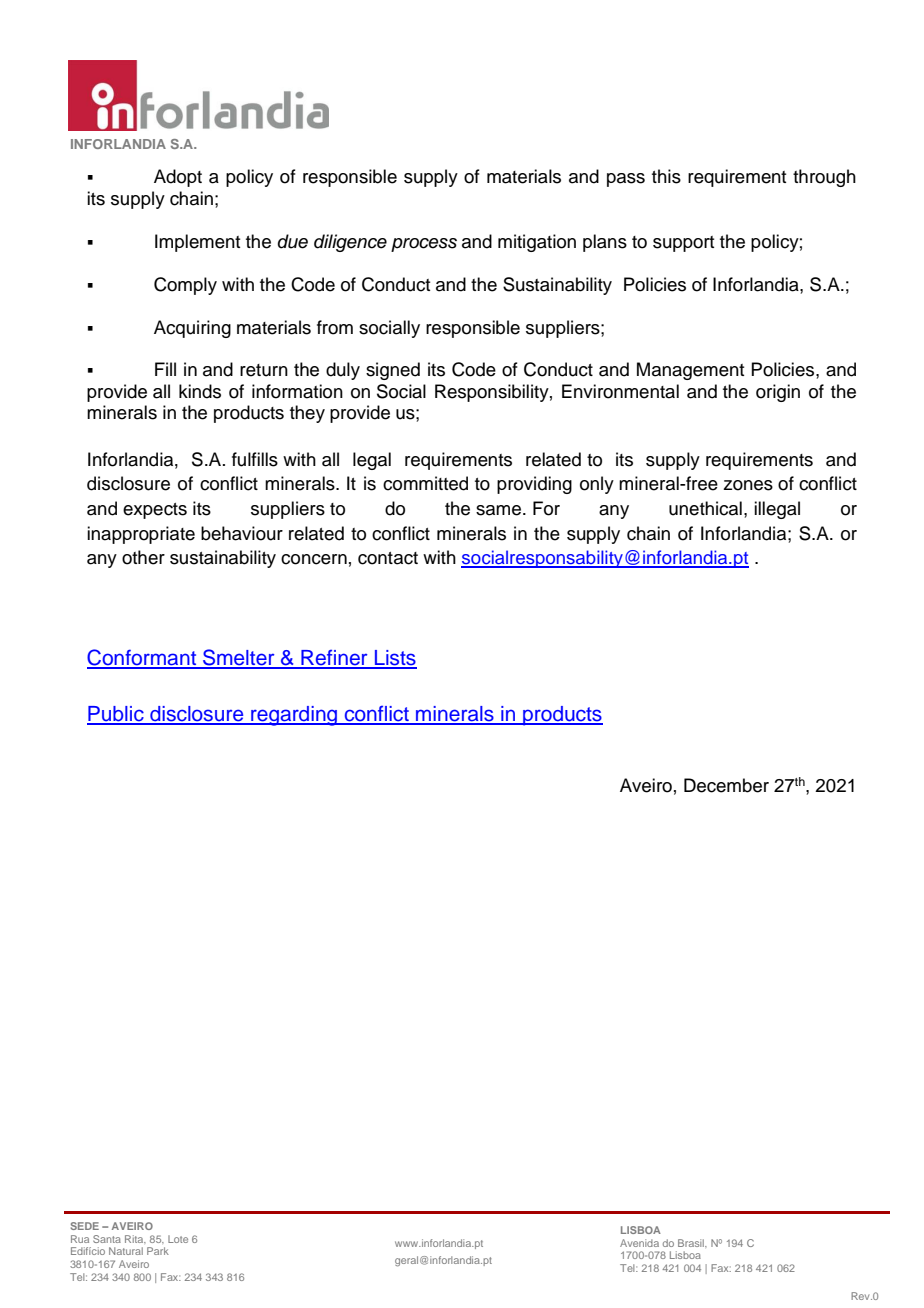  I want to click on Adopt, so click(178, 178).
